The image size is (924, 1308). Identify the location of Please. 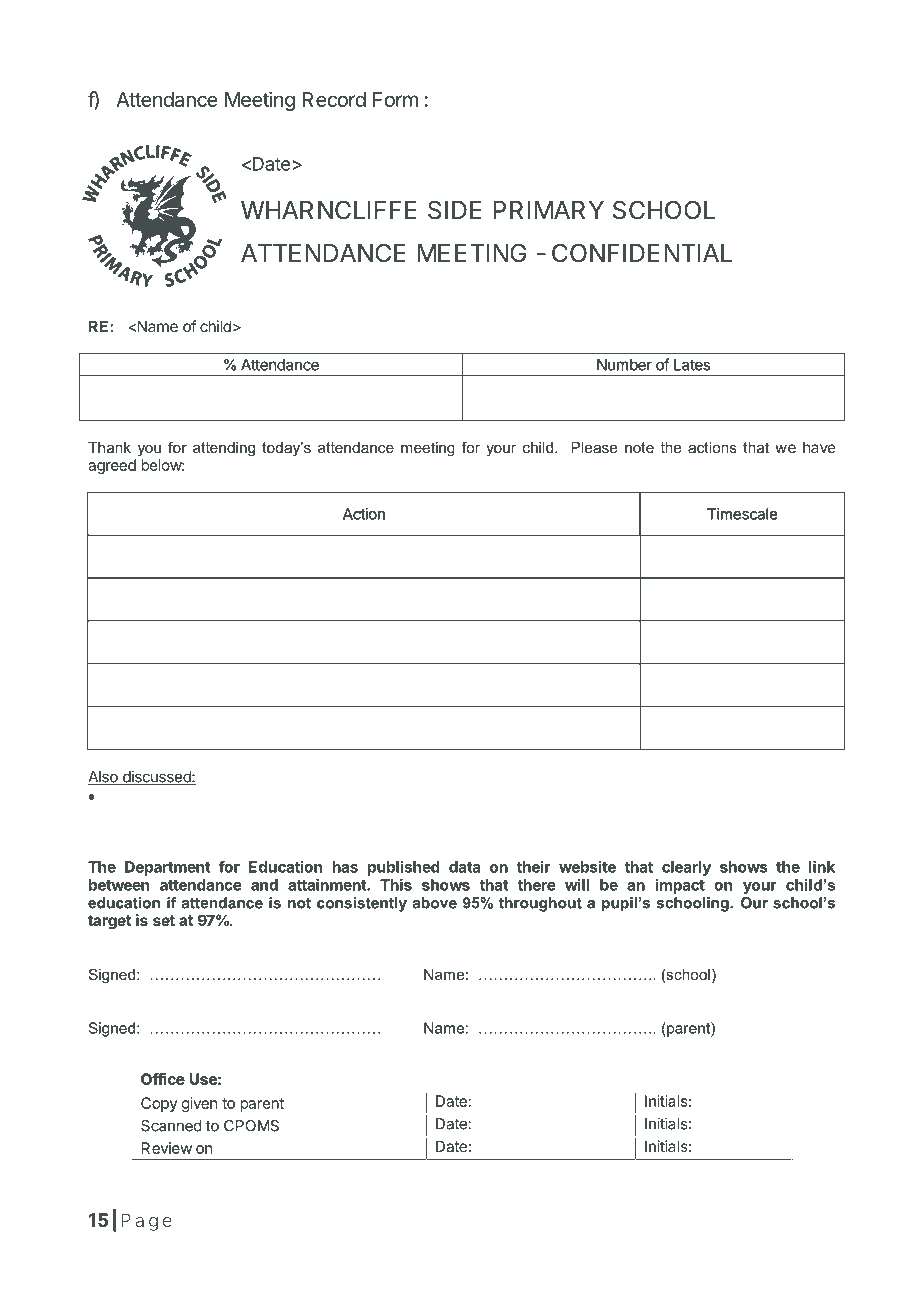
(594, 447).
